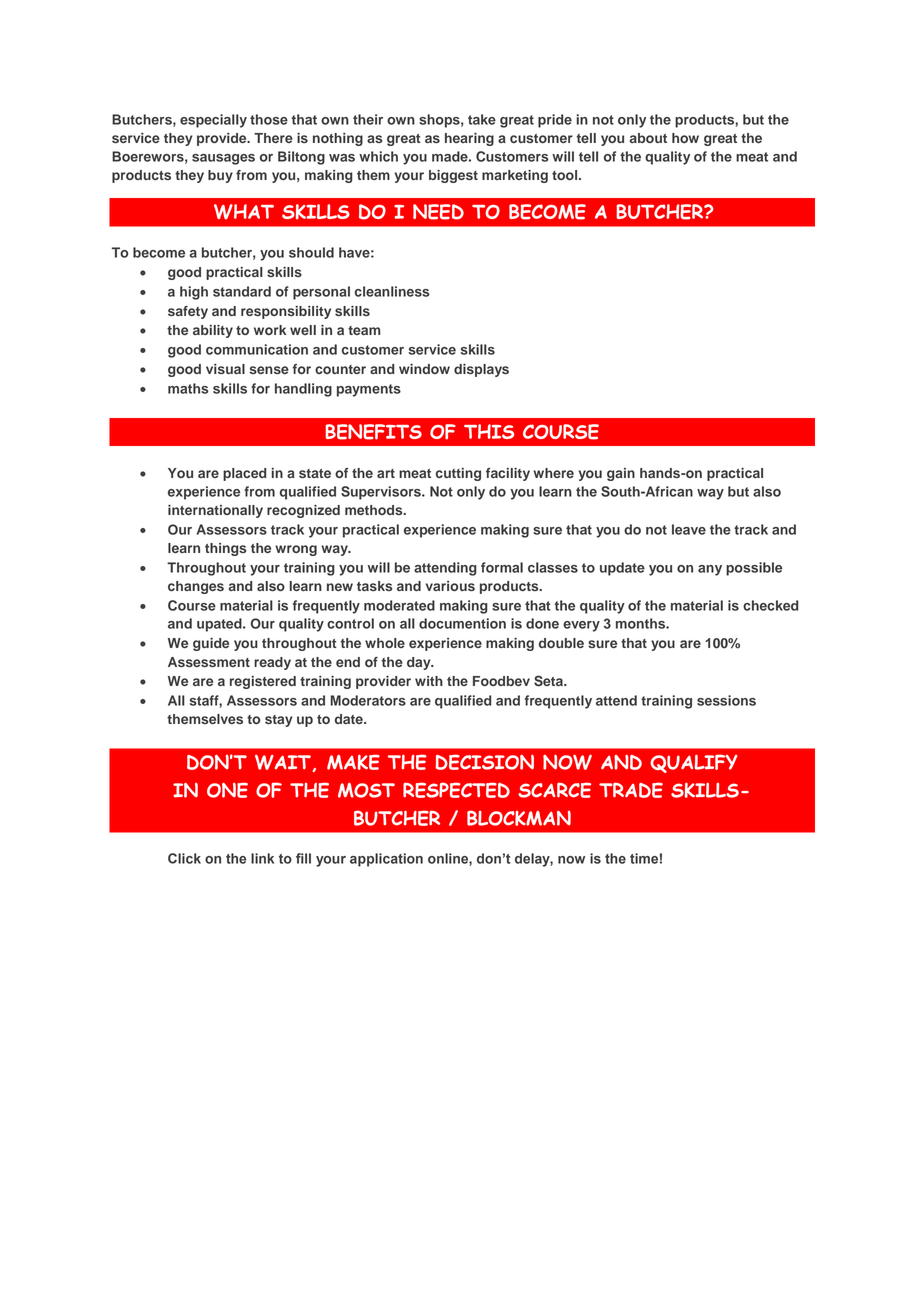 The height and width of the screenshot is (1308, 924). I want to click on tool, so click(566, 175).
